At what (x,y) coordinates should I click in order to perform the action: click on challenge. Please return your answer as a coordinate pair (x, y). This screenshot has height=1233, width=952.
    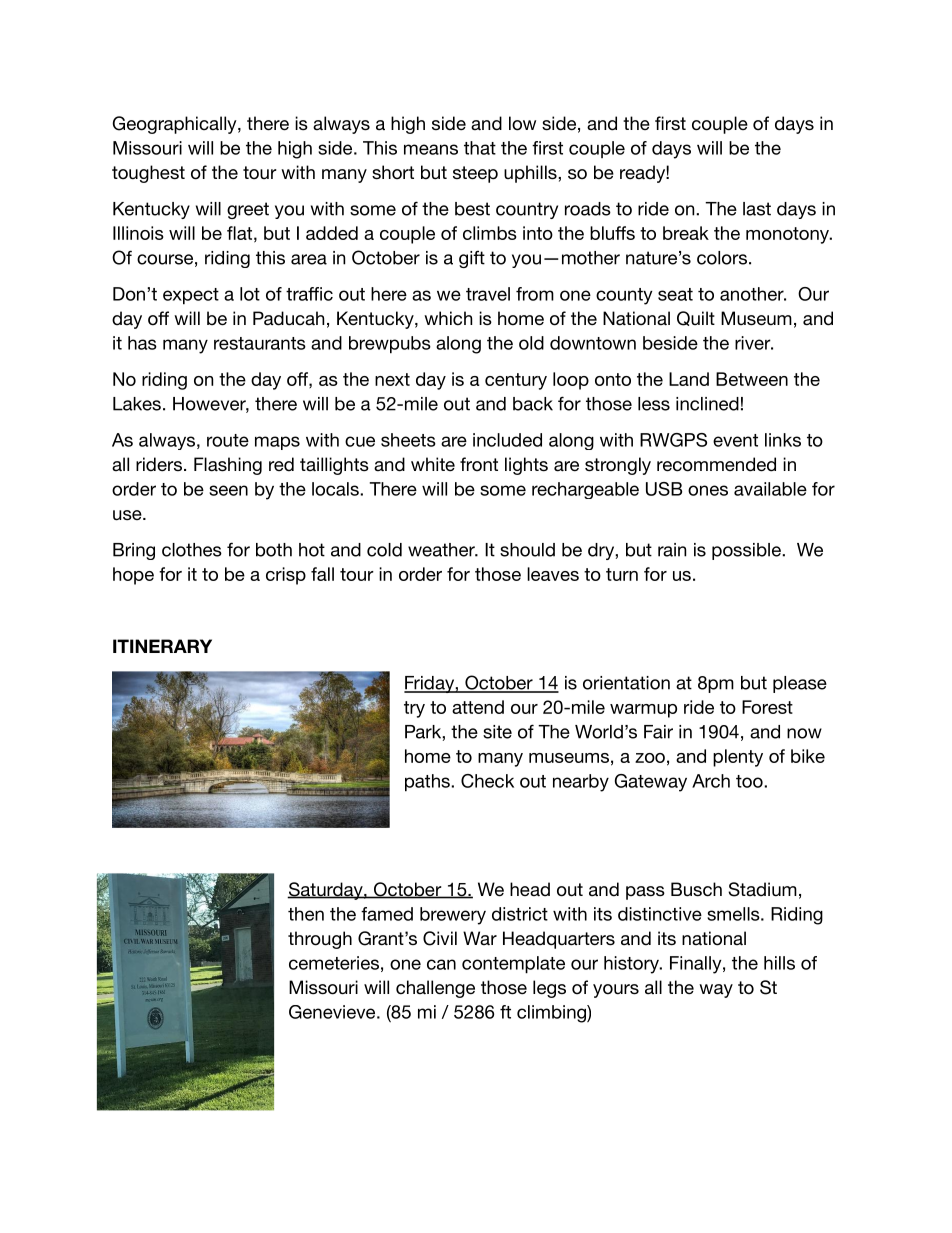
    Looking at the image, I should click on (435, 989).
